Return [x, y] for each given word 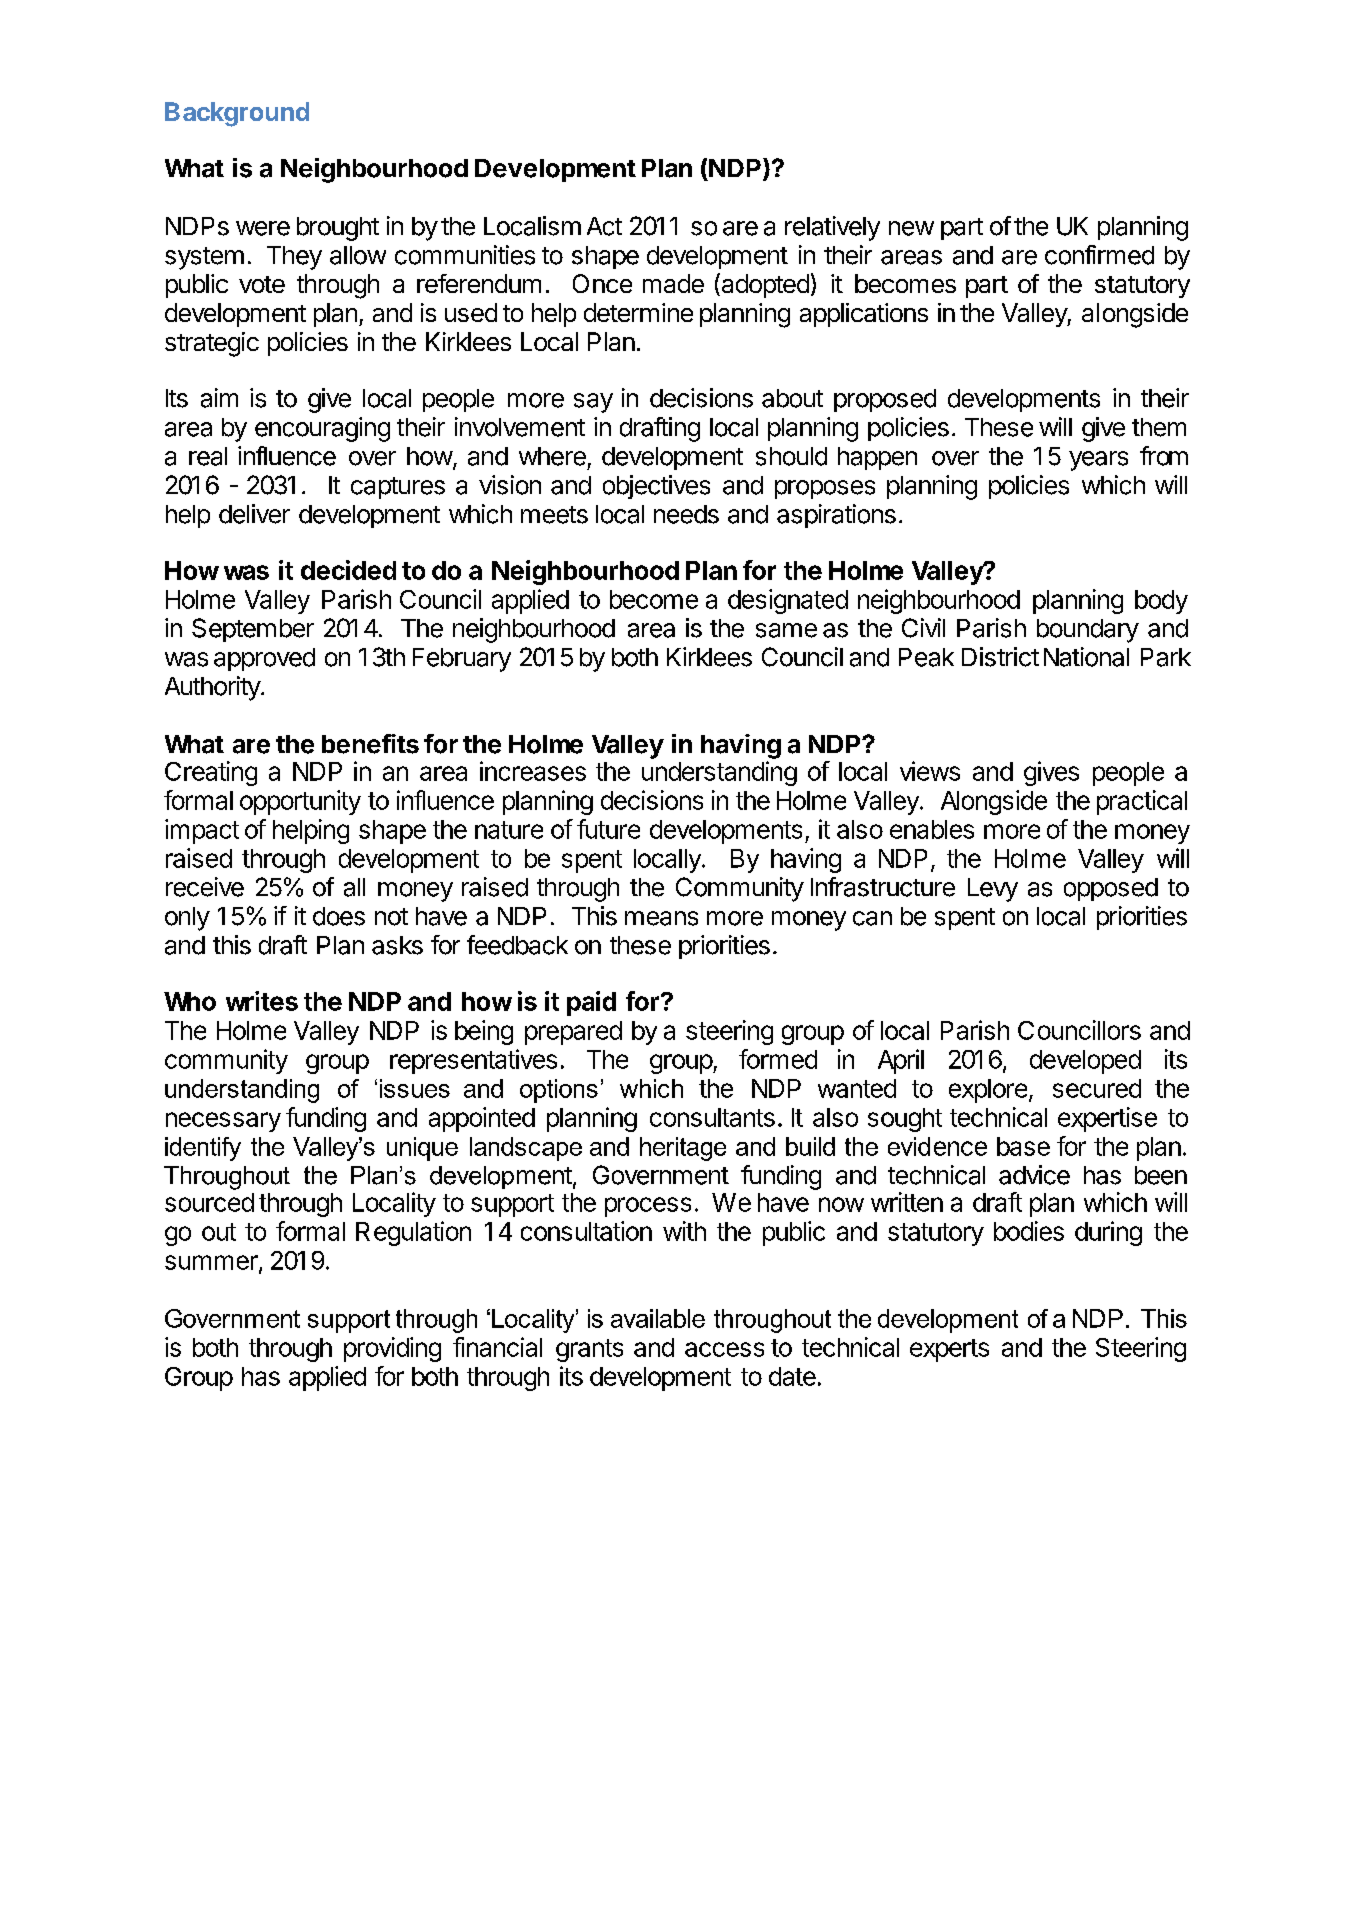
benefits [370, 744]
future [608, 829]
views [930, 771]
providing [392, 1349]
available [658, 1318]
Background [237, 114]
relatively [832, 228]
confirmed [1099, 255]
